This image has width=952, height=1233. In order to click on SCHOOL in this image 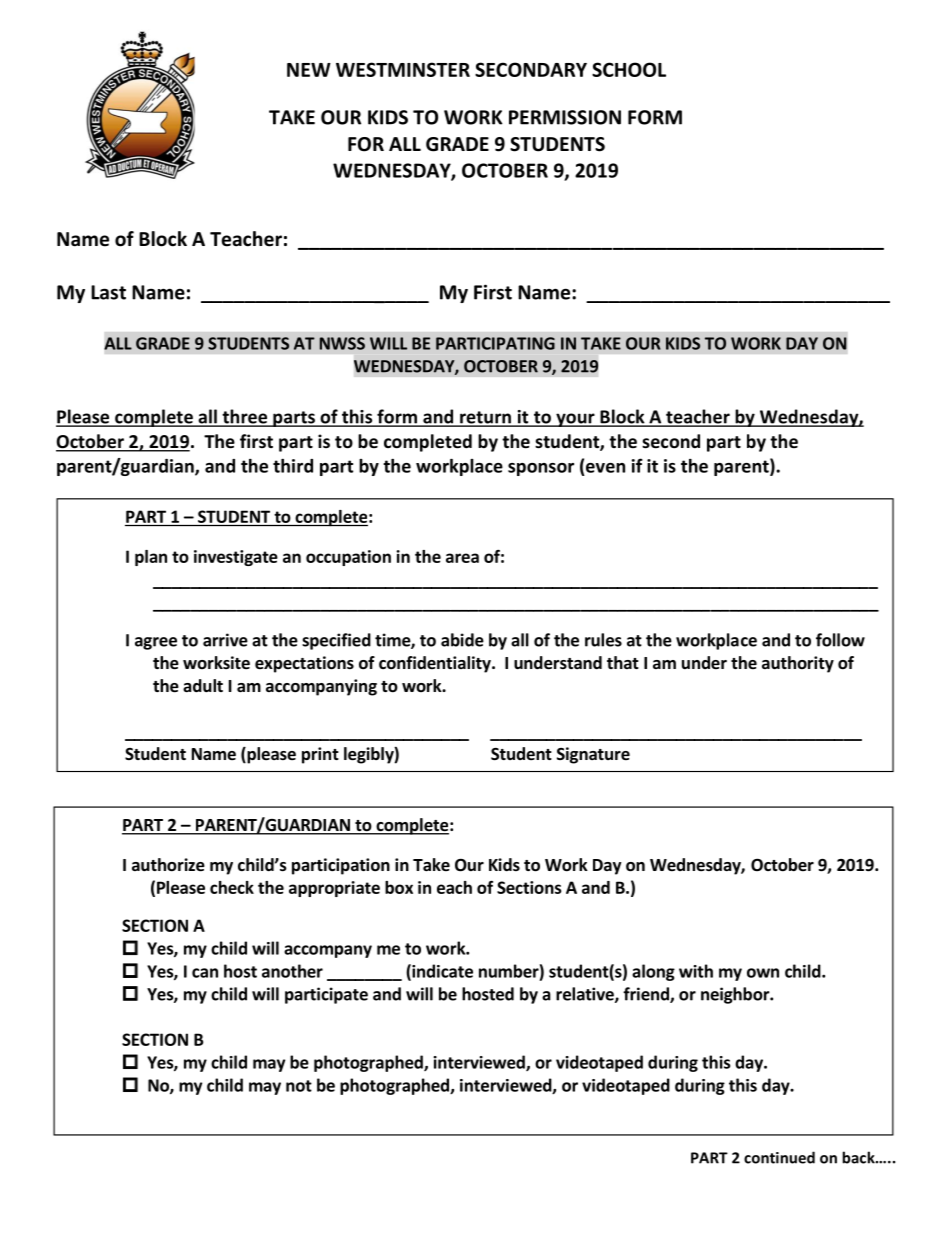, I will do `click(629, 69)`.
